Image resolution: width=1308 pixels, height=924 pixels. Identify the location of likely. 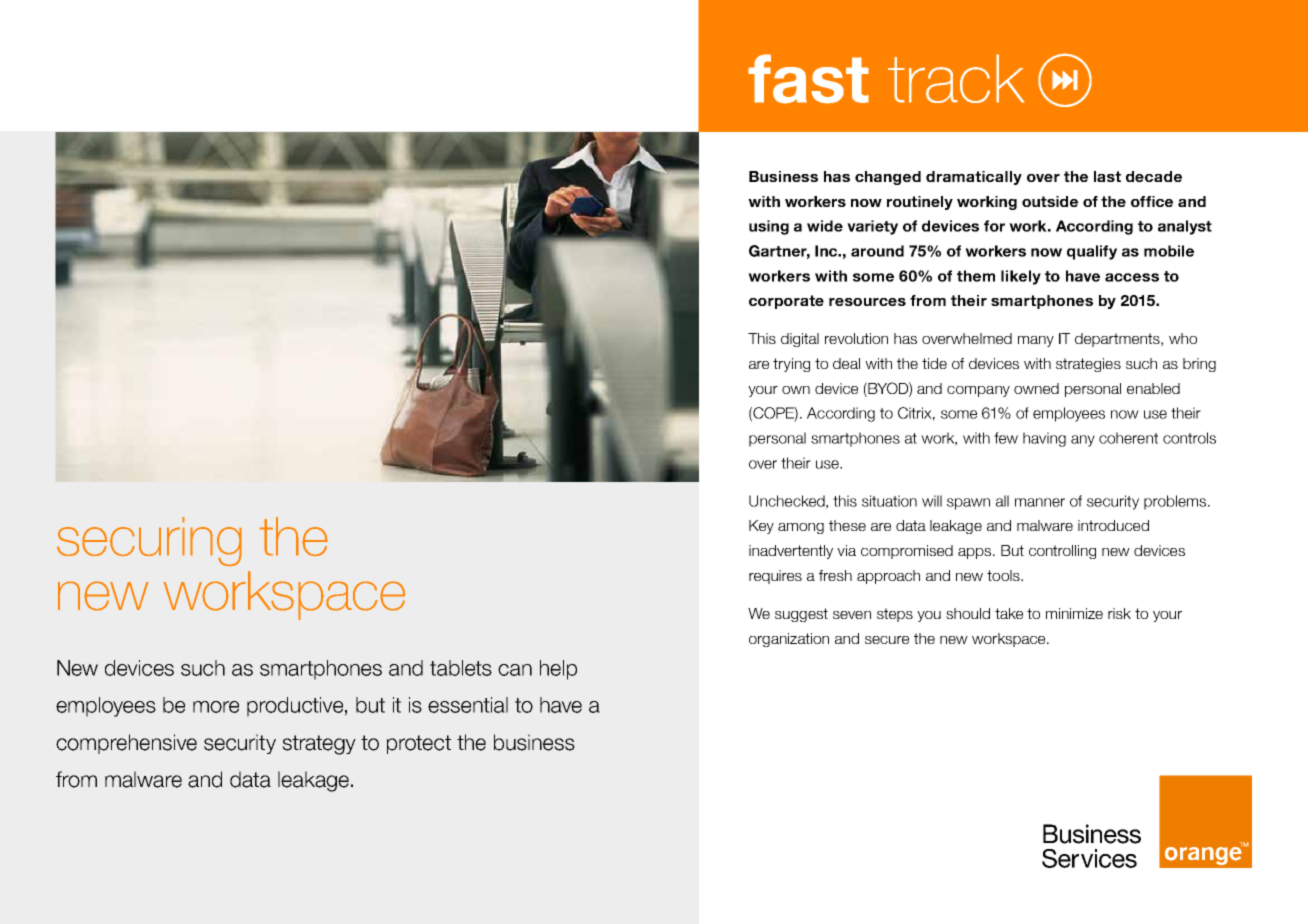
(1021, 277).
